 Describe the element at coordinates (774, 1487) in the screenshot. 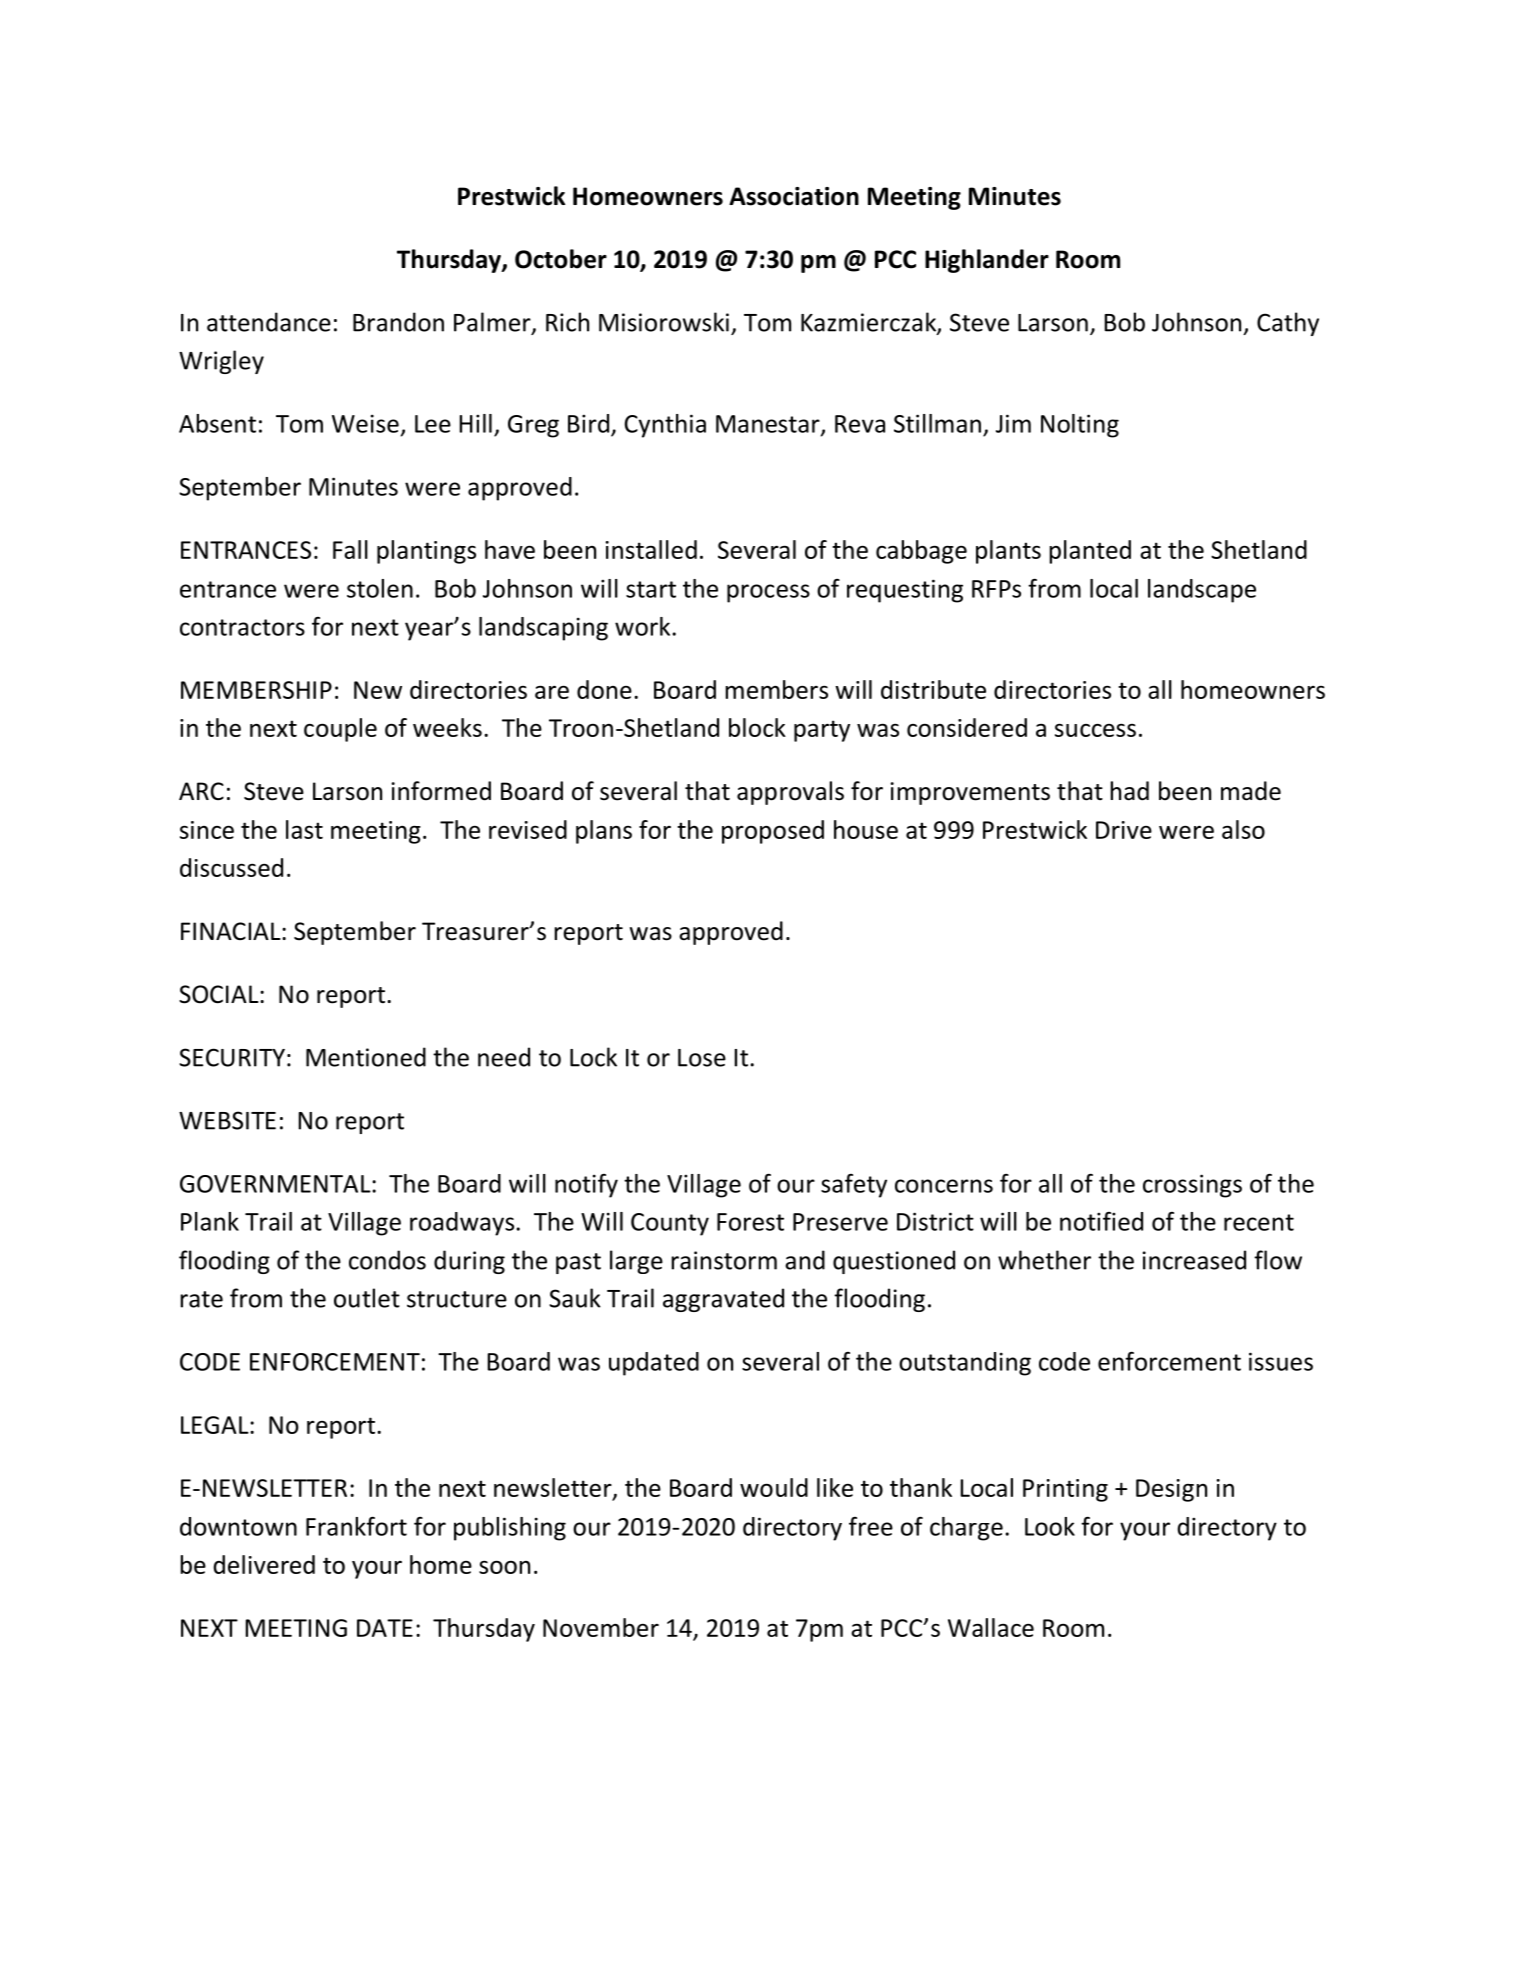

I see `would` at that location.
